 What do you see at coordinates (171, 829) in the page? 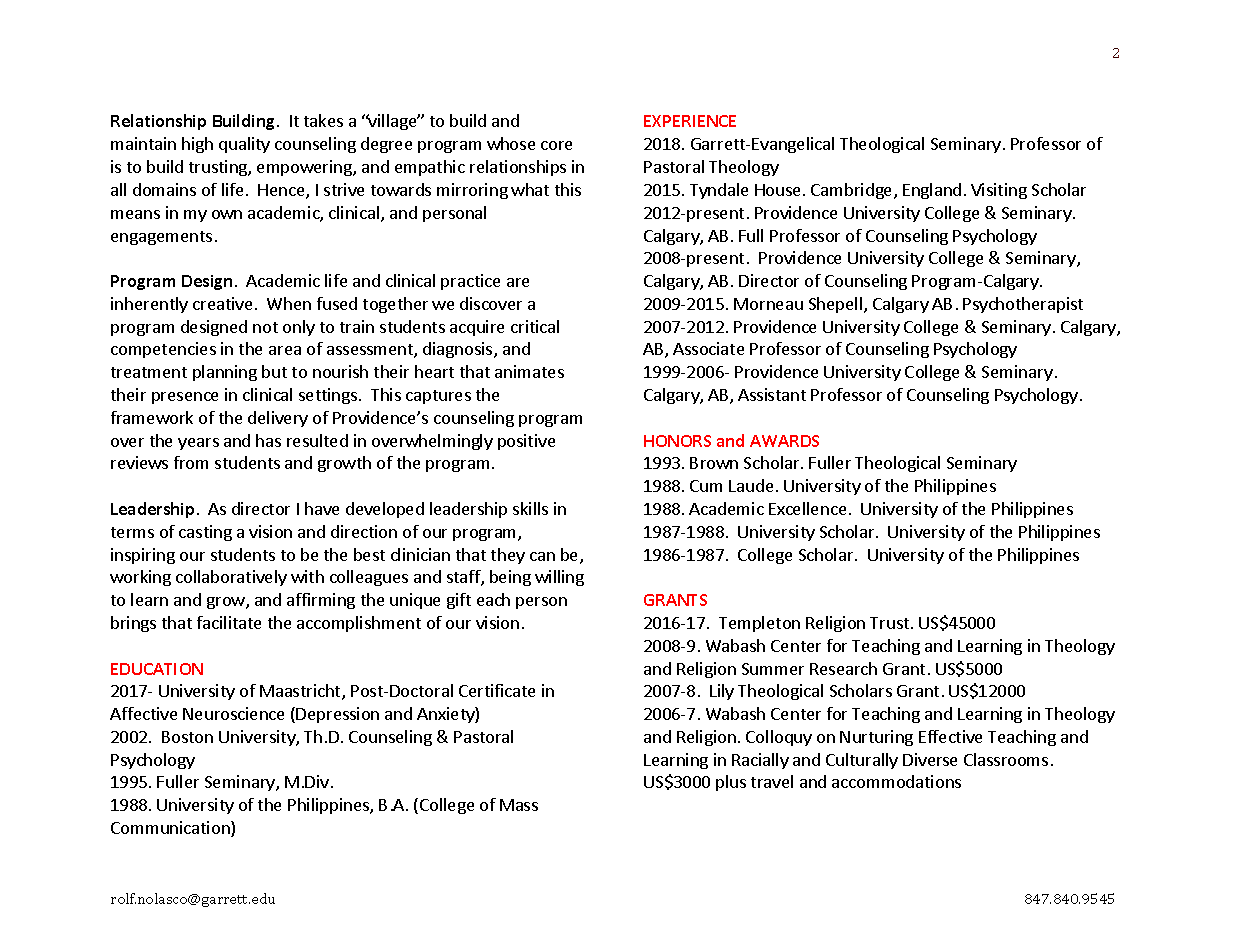
I see `Communication` at bounding box center [171, 829].
